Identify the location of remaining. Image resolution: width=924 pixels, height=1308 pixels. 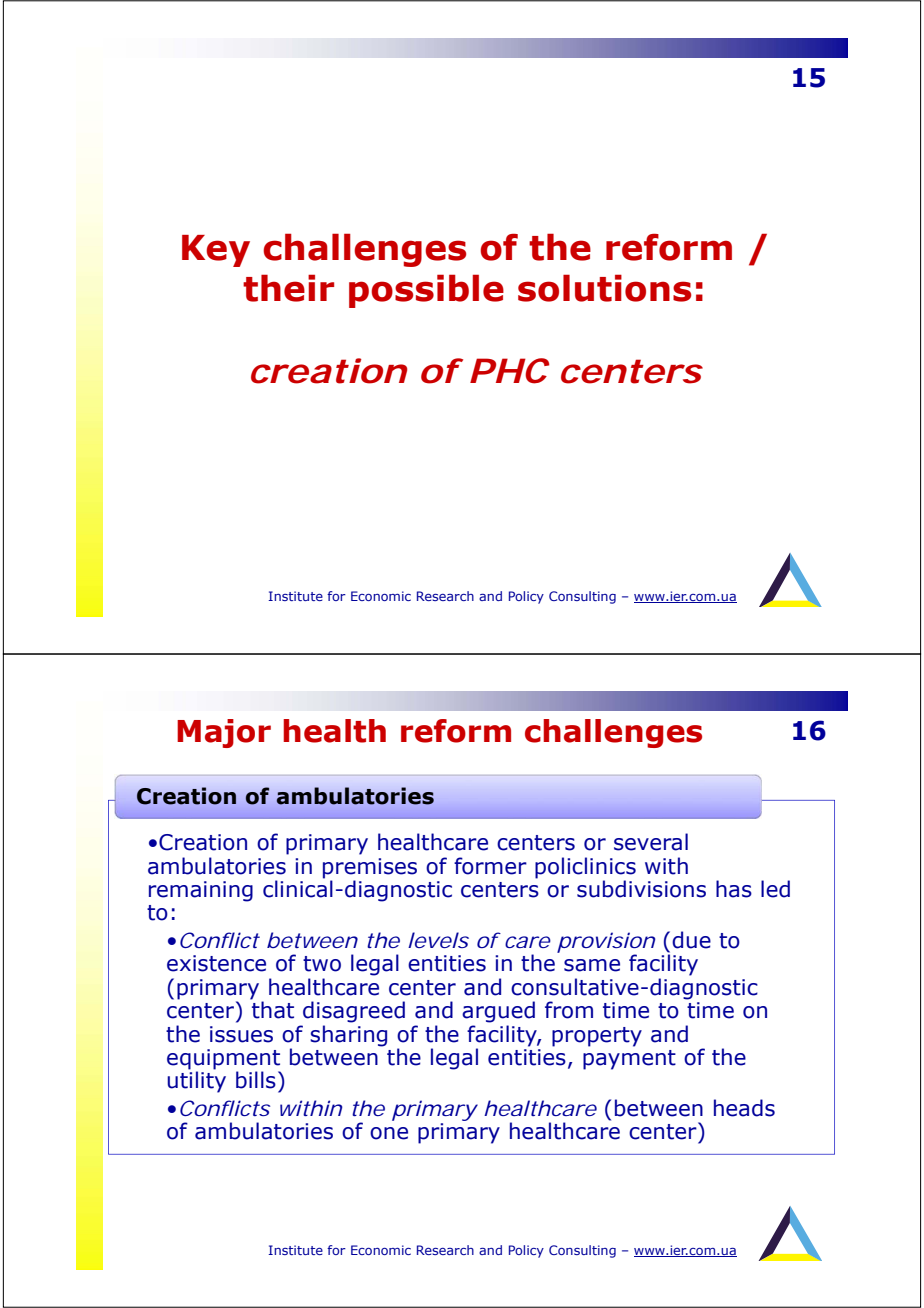
(201, 891).
